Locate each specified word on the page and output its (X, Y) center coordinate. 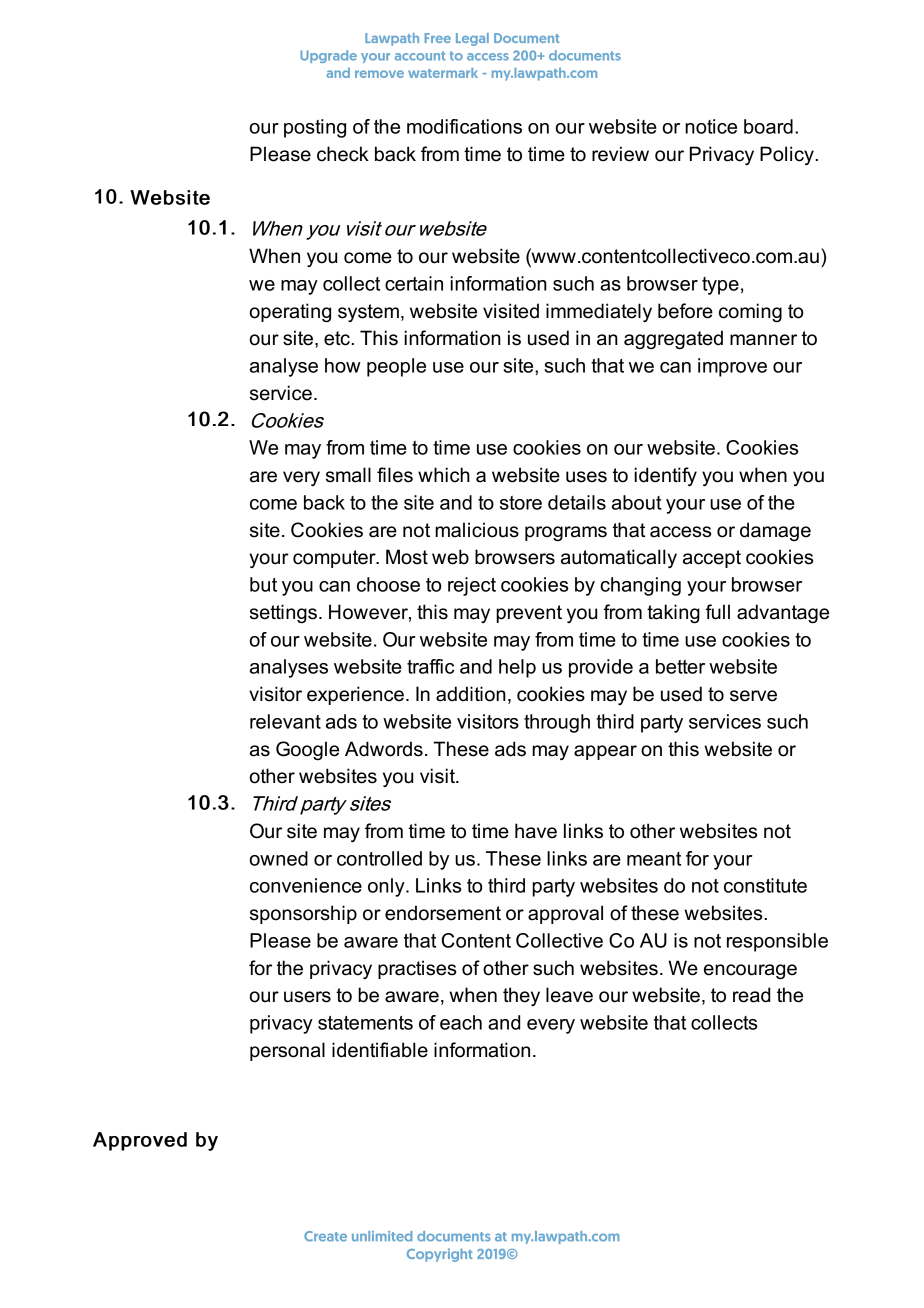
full (718, 612)
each (461, 1022)
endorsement (443, 913)
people (396, 367)
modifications (464, 126)
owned (279, 858)
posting (315, 128)
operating (290, 313)
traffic (430, 666)
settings (283, 614)
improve (732, 367)
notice (711, 126)
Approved (140, 1141)
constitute (765, 885)
